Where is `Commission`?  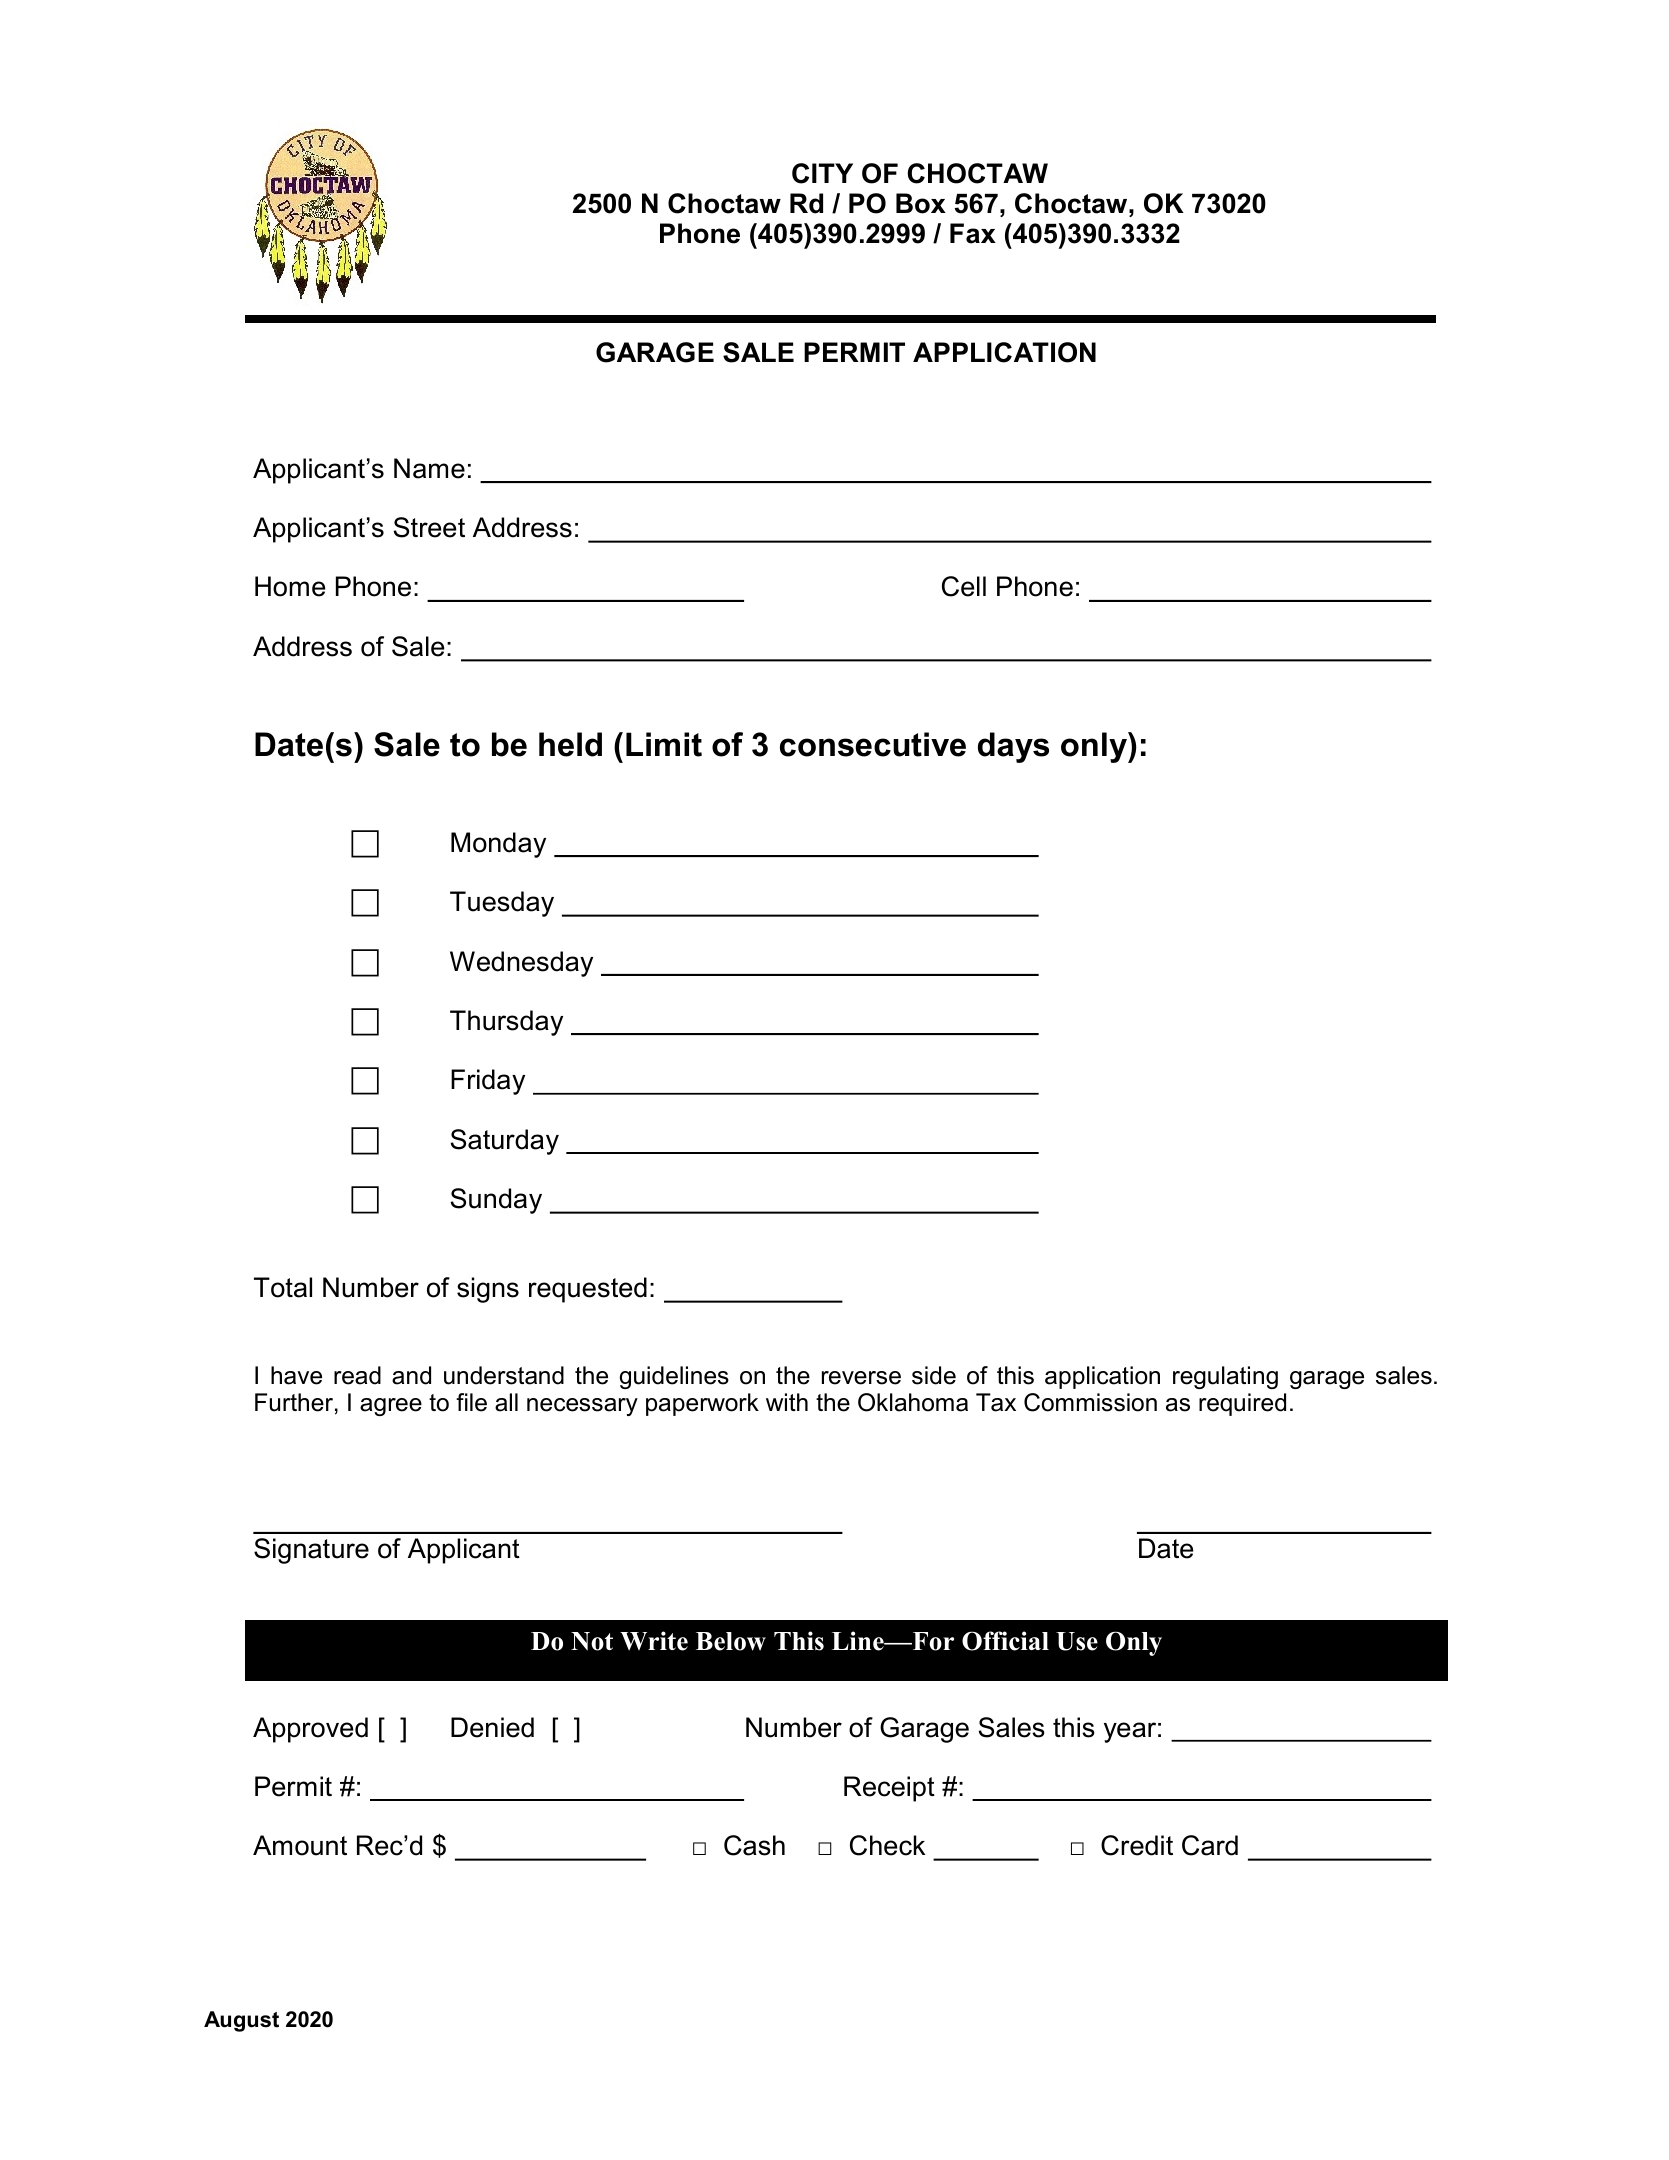
Commission is located at coordinates (1090, 1402).
